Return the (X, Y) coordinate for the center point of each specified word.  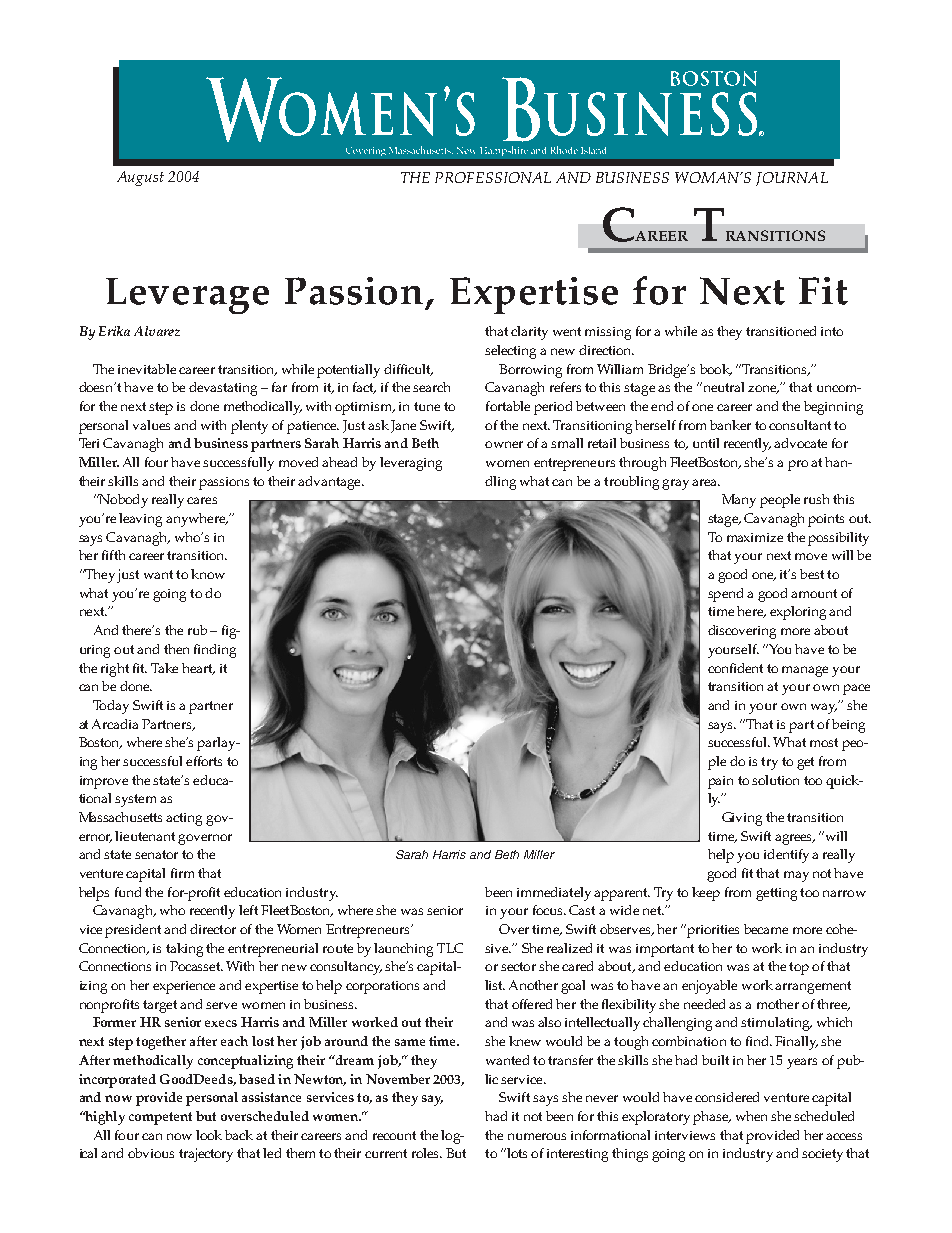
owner (504, 444)
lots (516, 1153)
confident (735, 668)
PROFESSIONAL (493, 177)
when (751, 1116)
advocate (800, 443)
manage (805, 671)
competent (160, 1118)
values (151, 425)
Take (164, 668)
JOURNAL (792, 179)
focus (549, 910)
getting (776, 894)
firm (182, 873)
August (140, 178)
